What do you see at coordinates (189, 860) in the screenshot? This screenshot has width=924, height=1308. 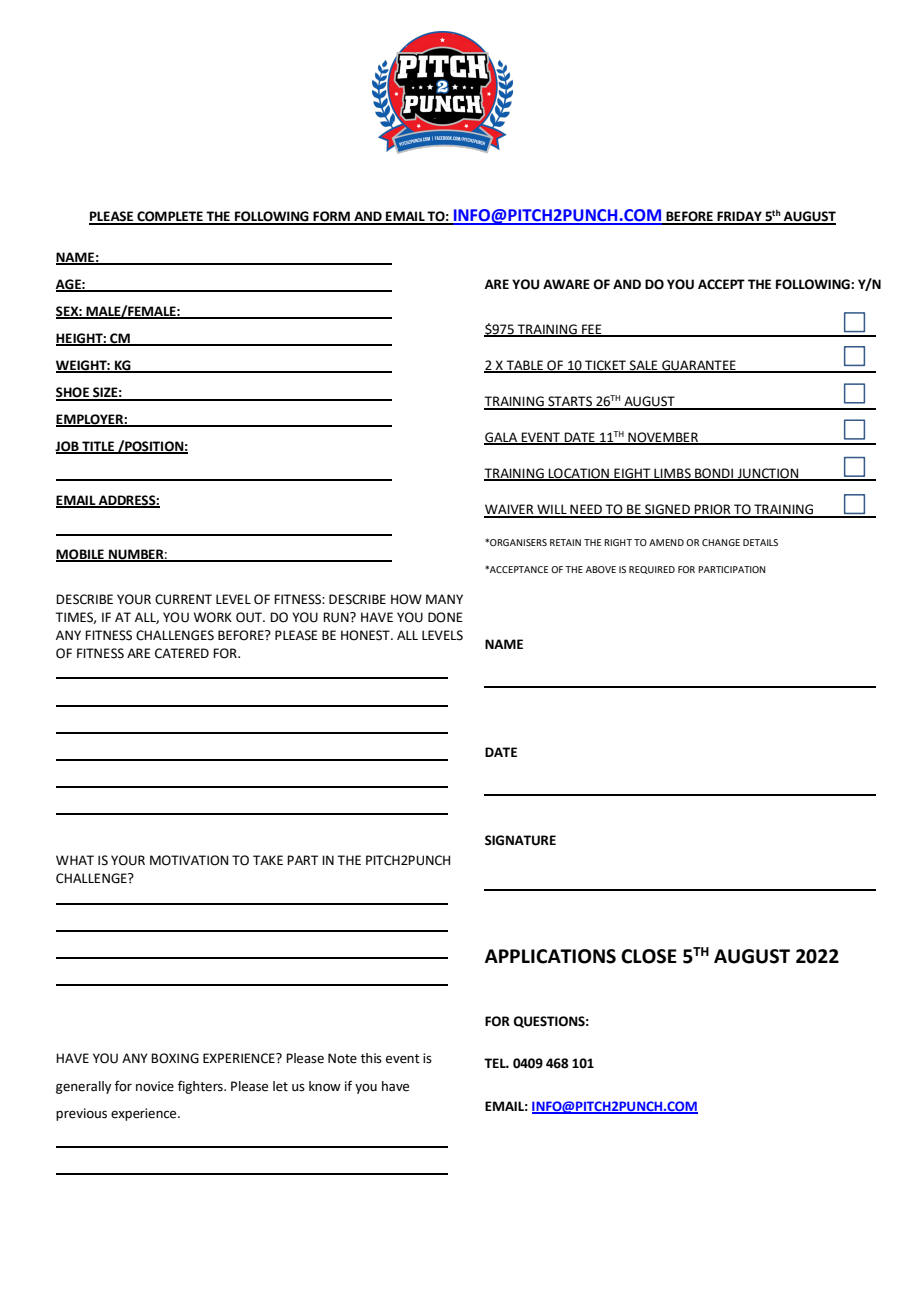 I see `MOTIVATION` at bounding box center [189, 860].
